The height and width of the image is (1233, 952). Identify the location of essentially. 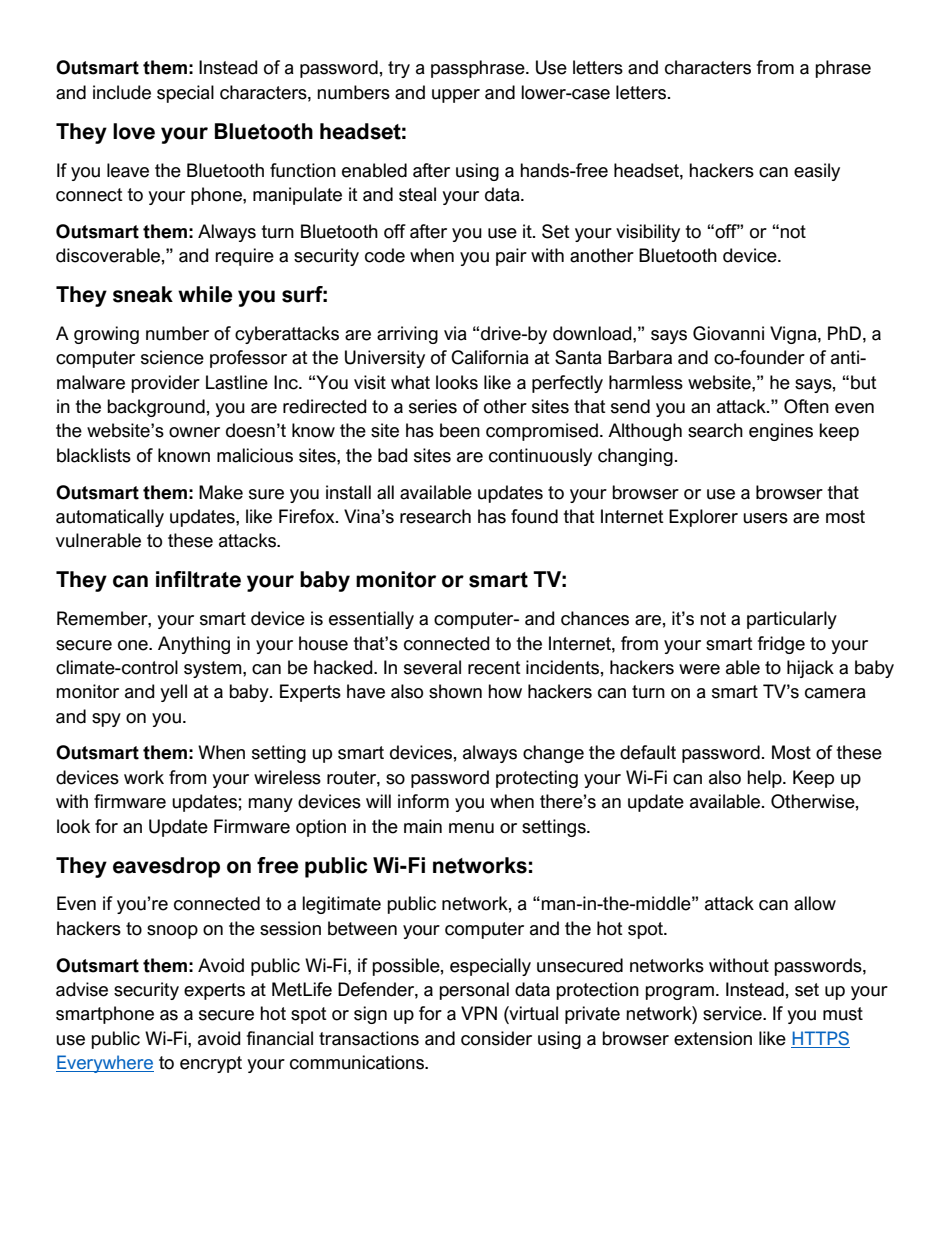
(371, 620).
